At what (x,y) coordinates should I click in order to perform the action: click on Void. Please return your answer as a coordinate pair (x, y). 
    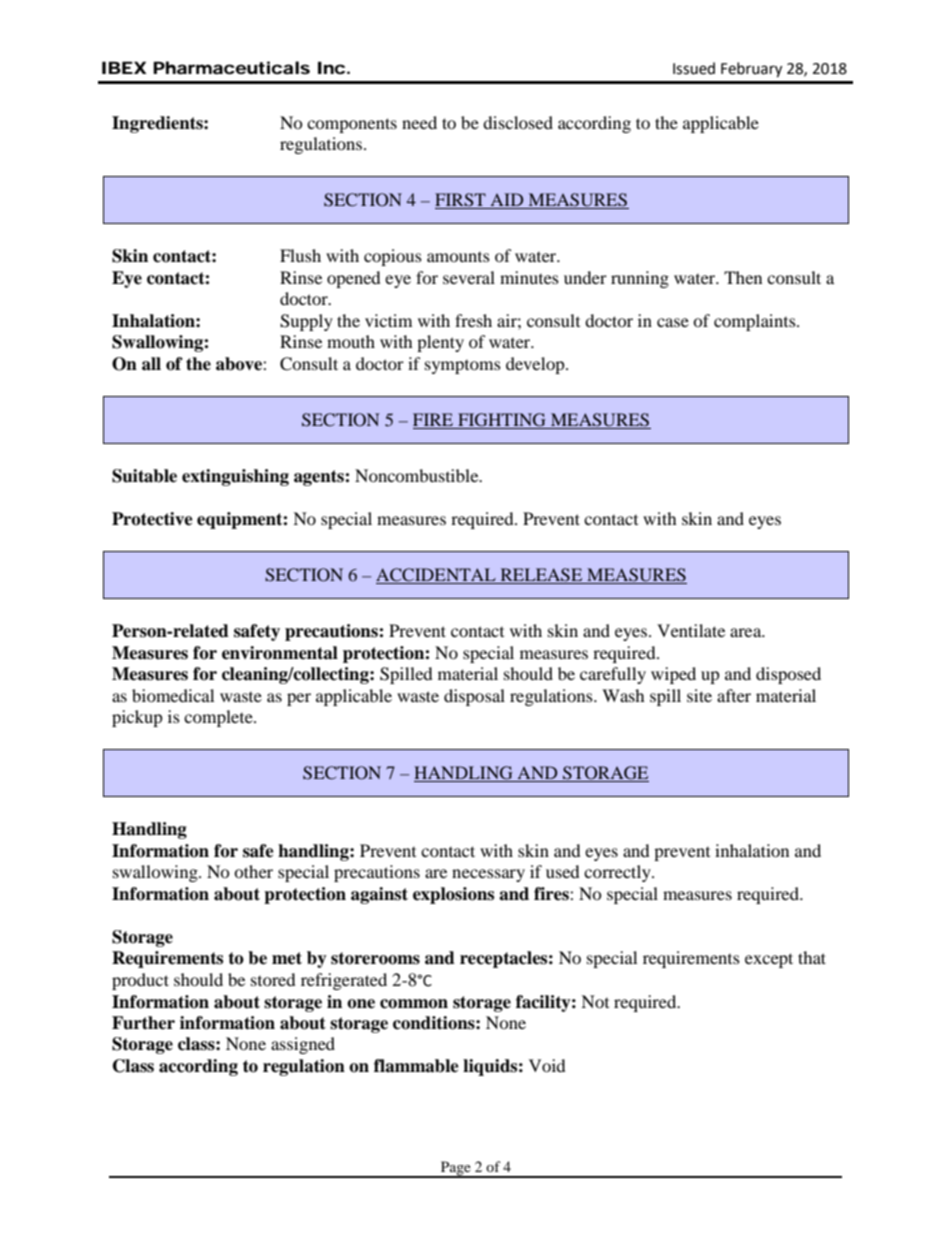
    Looking at the image, I should click on (547, 1065).
